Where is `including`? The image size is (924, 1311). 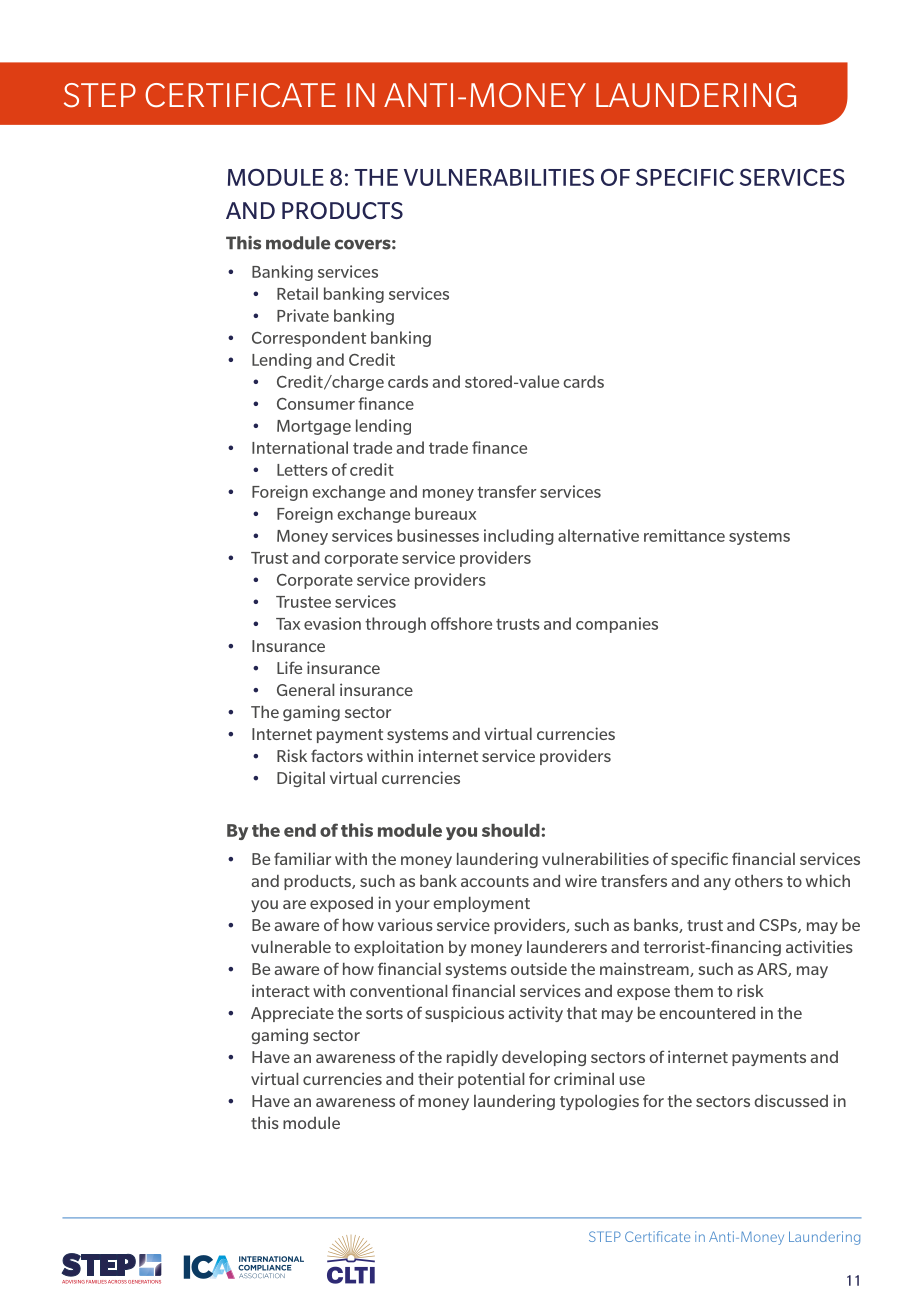
including is located at coordinates (519, 537).
